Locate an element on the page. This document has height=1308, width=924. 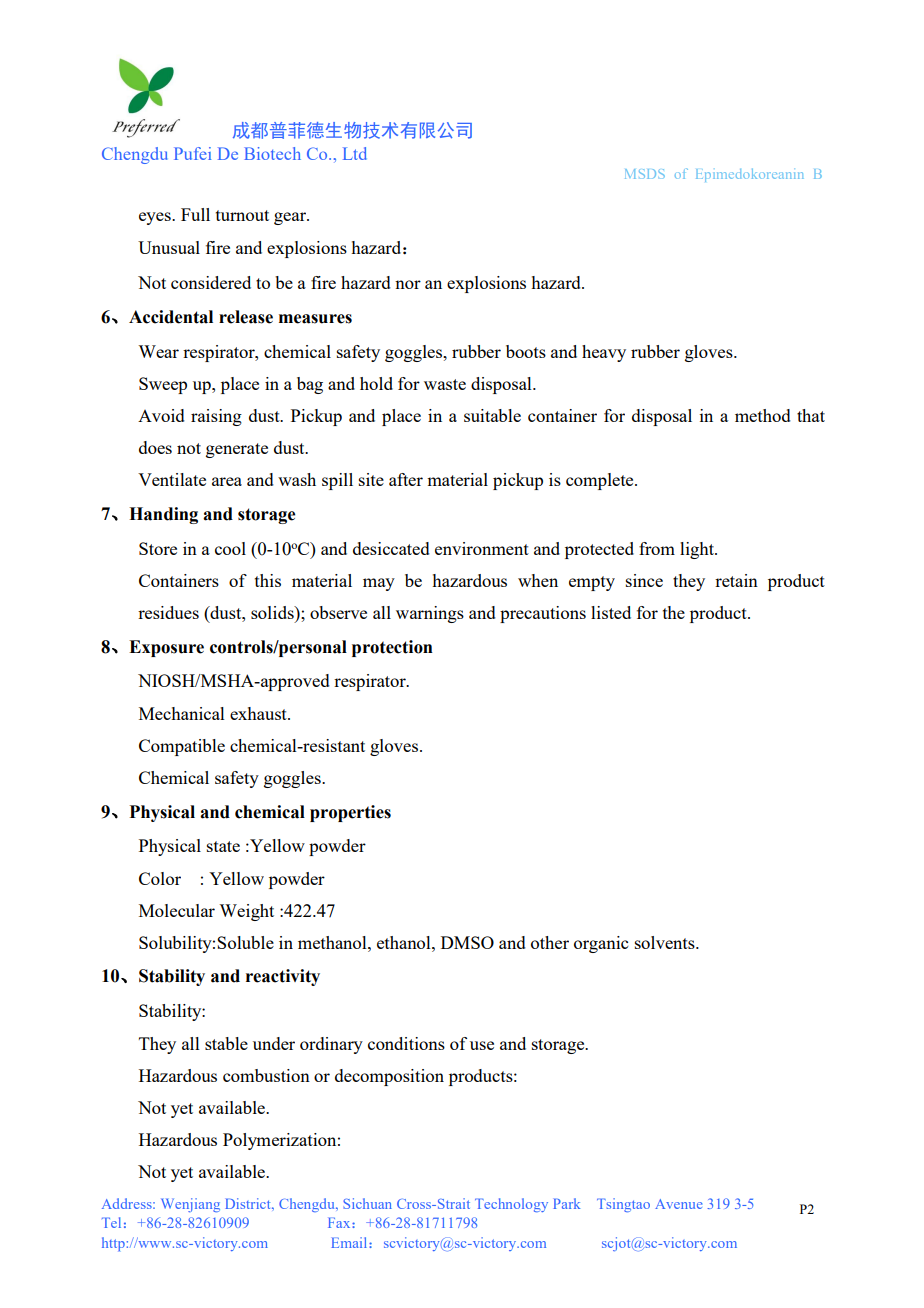
DMSO is located at coordinates (467, 942).
